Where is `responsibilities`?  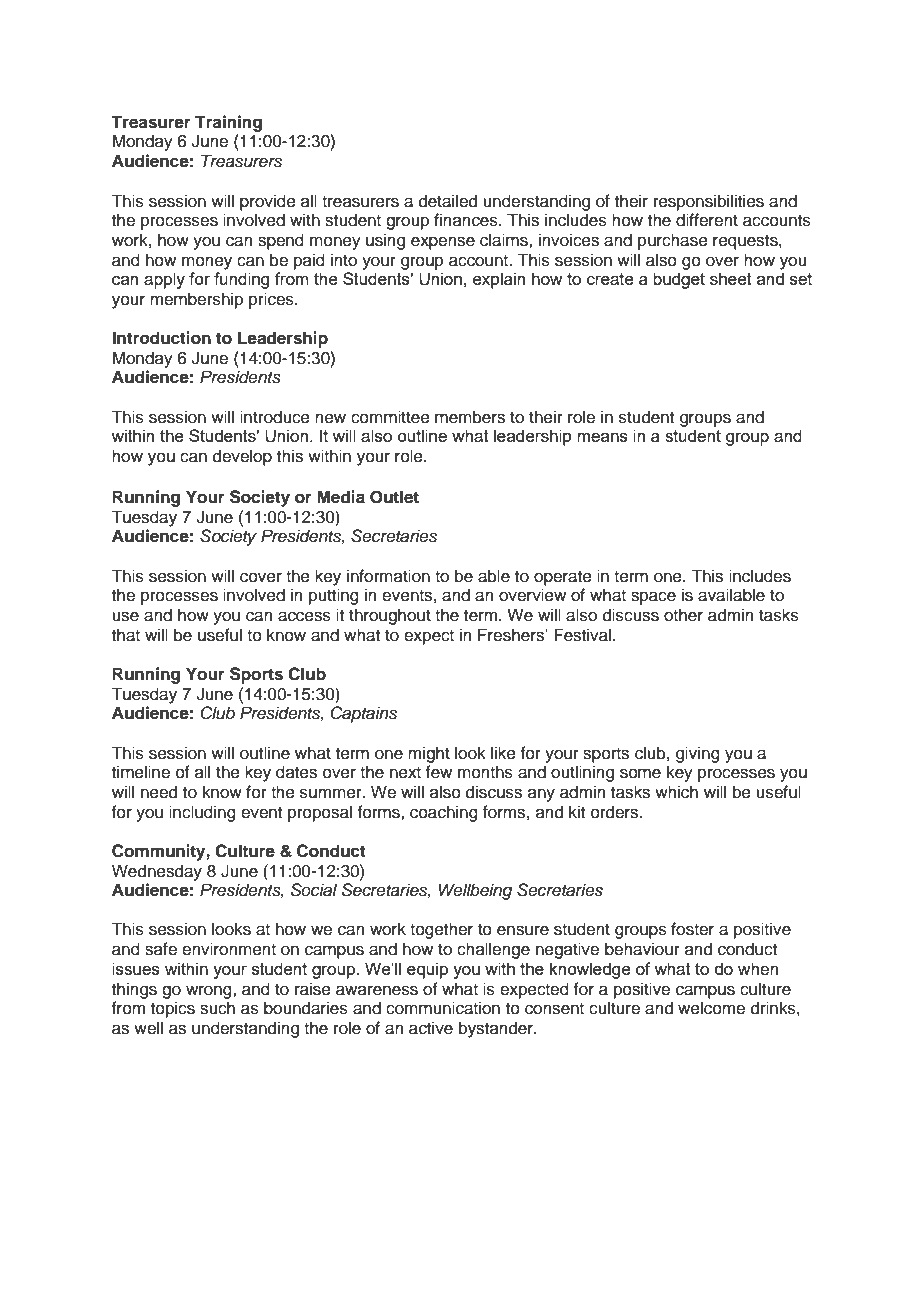 responsibilities is located at coordinates (709, 202).
